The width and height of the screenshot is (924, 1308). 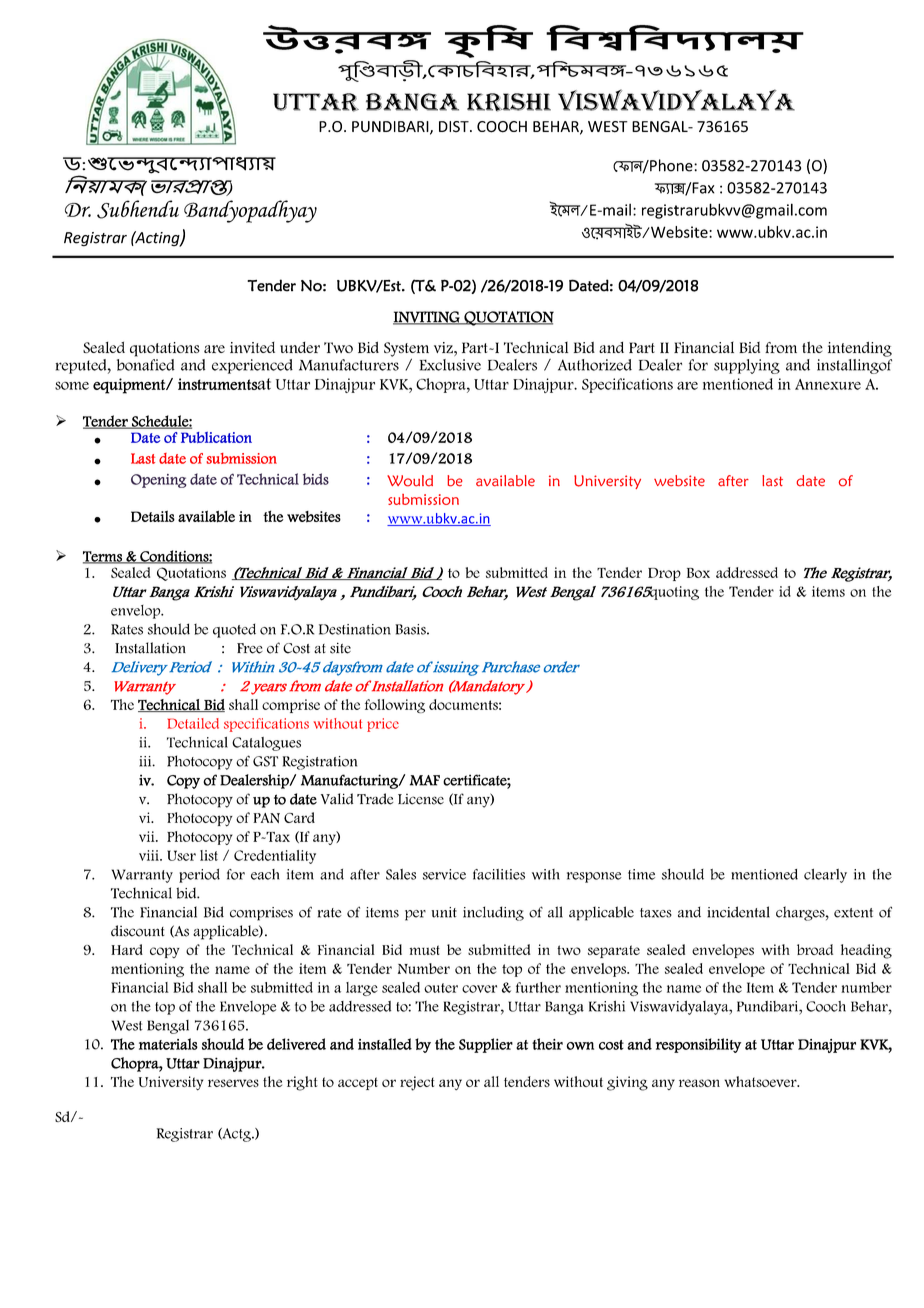 What do you see at coordinates (825, 876) in the screenshot?
I see `clearly` at bounding box center [825, 876].
